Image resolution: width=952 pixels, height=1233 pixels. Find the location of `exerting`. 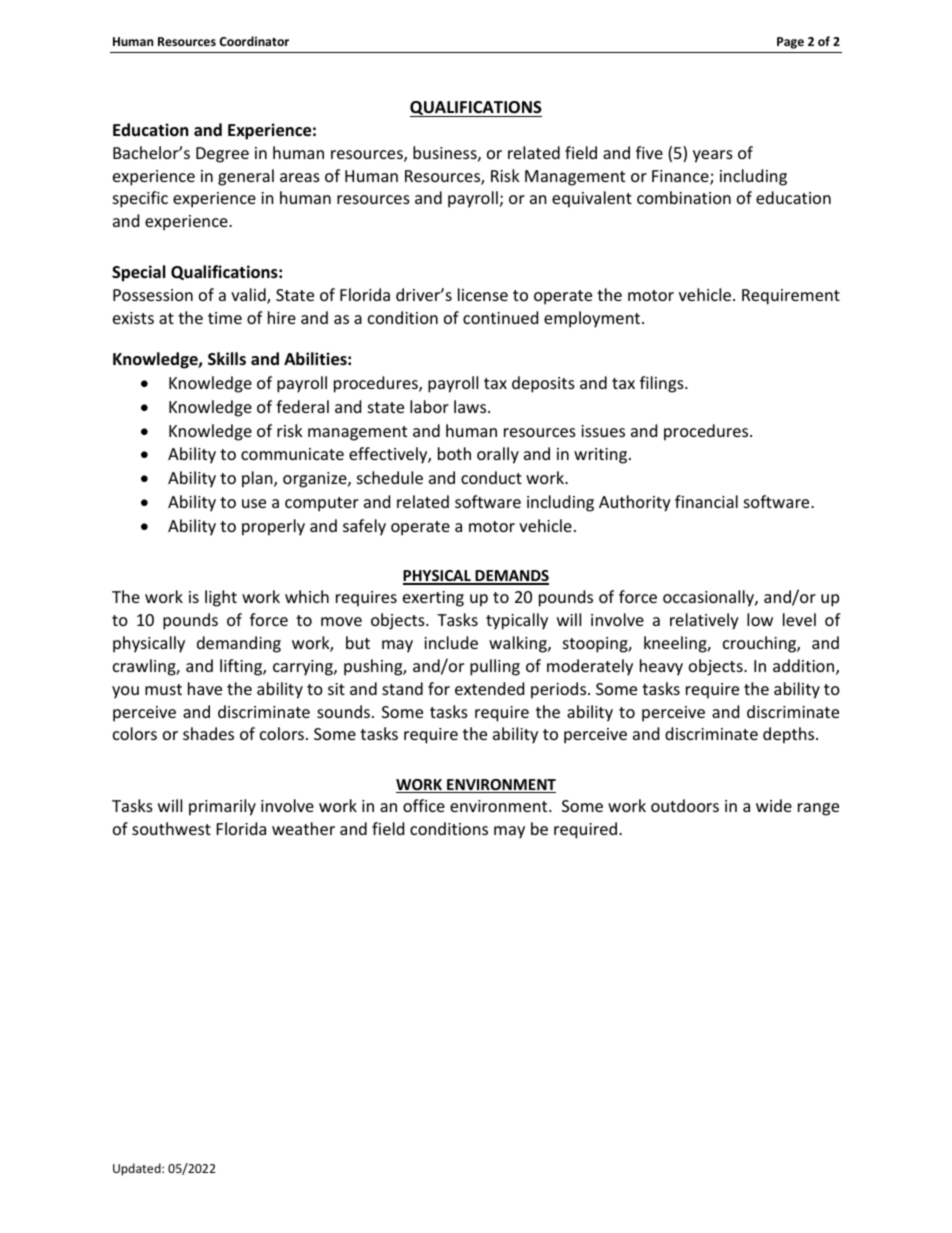

exerting is located at coordinates (433, 599).
